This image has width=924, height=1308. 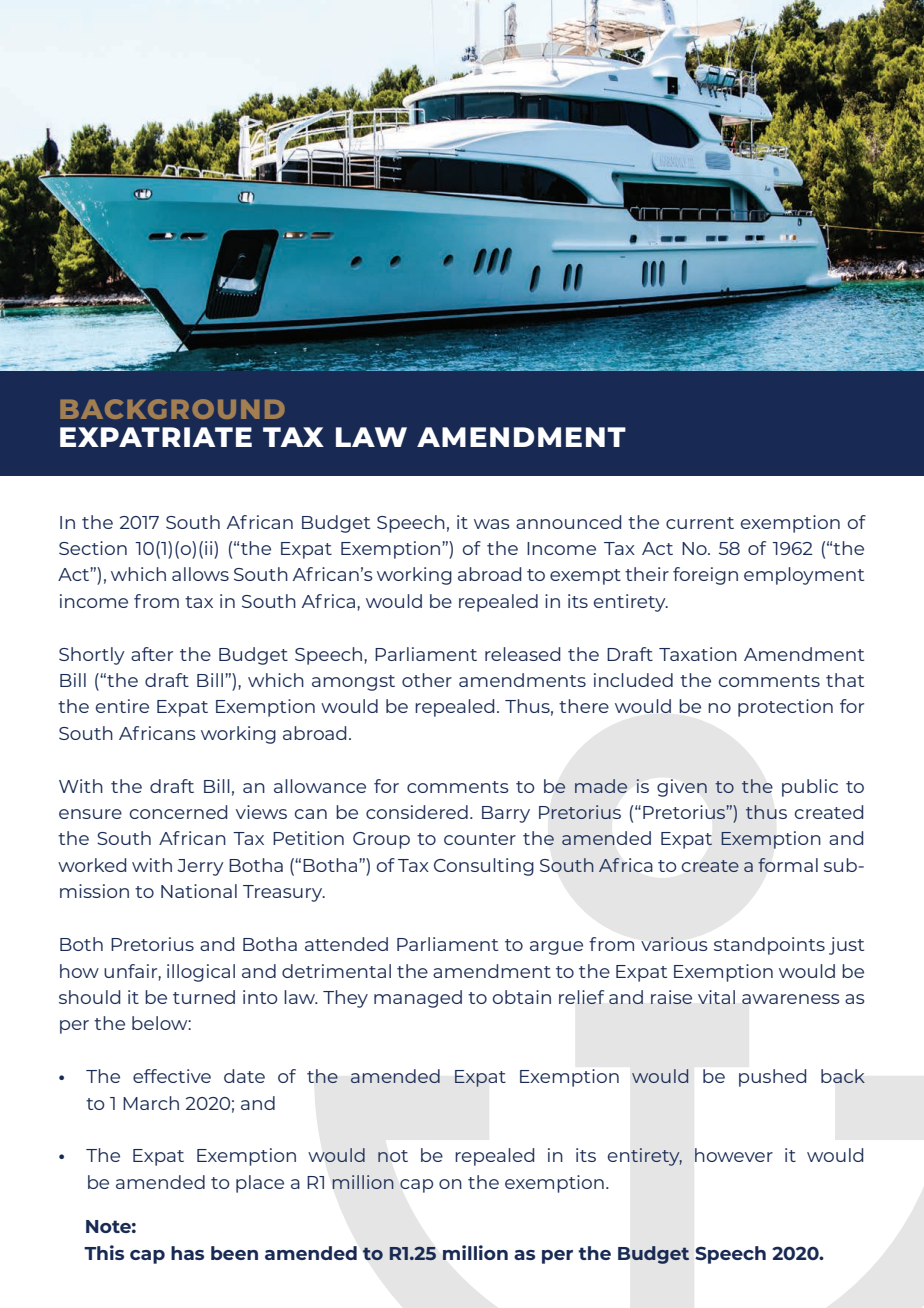 I want to click on was, so click(x=492, y=524).
